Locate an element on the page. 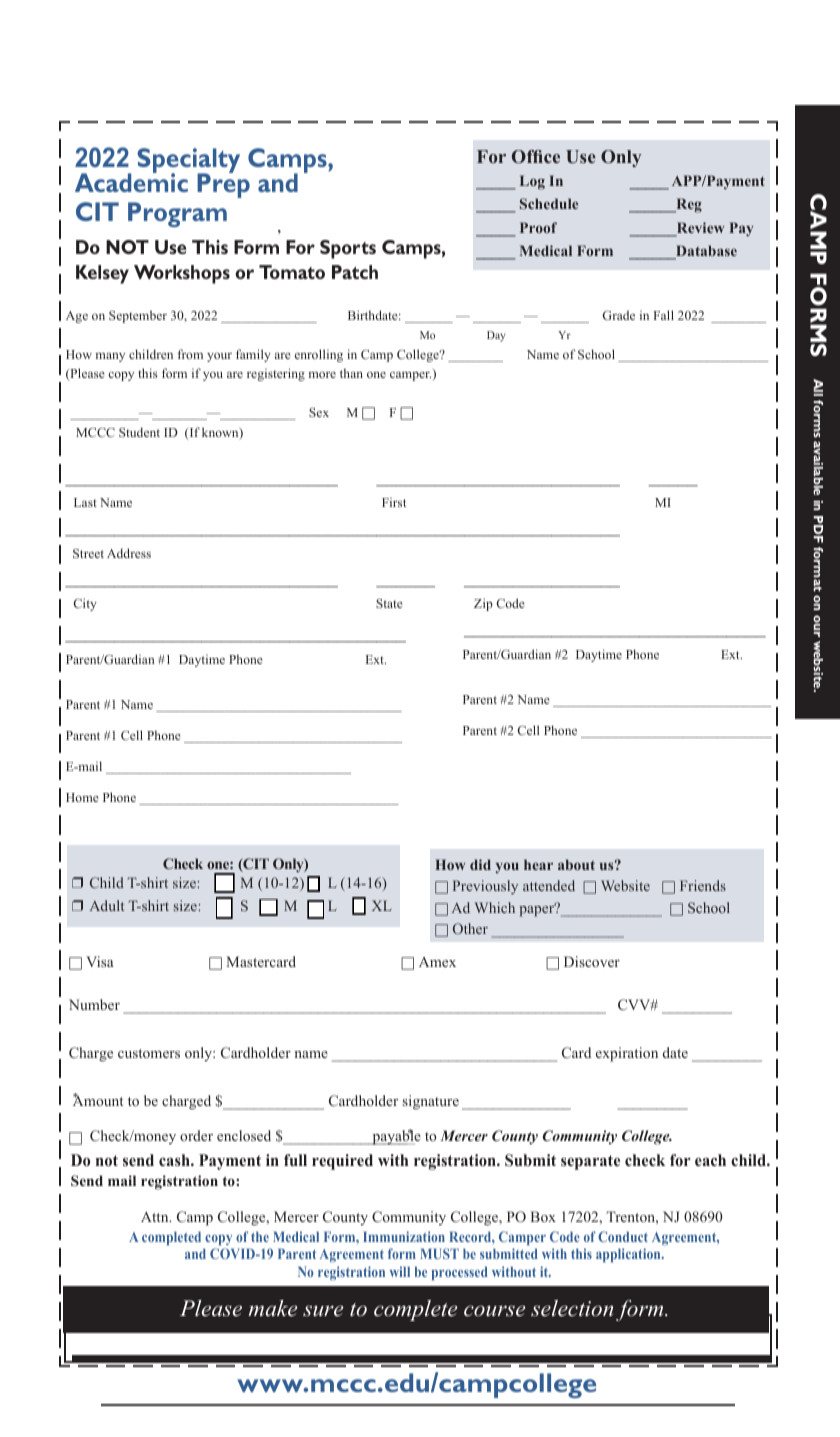 The height and width of the document is (1437, 840). Sports is located at coordinates (348, 249).
